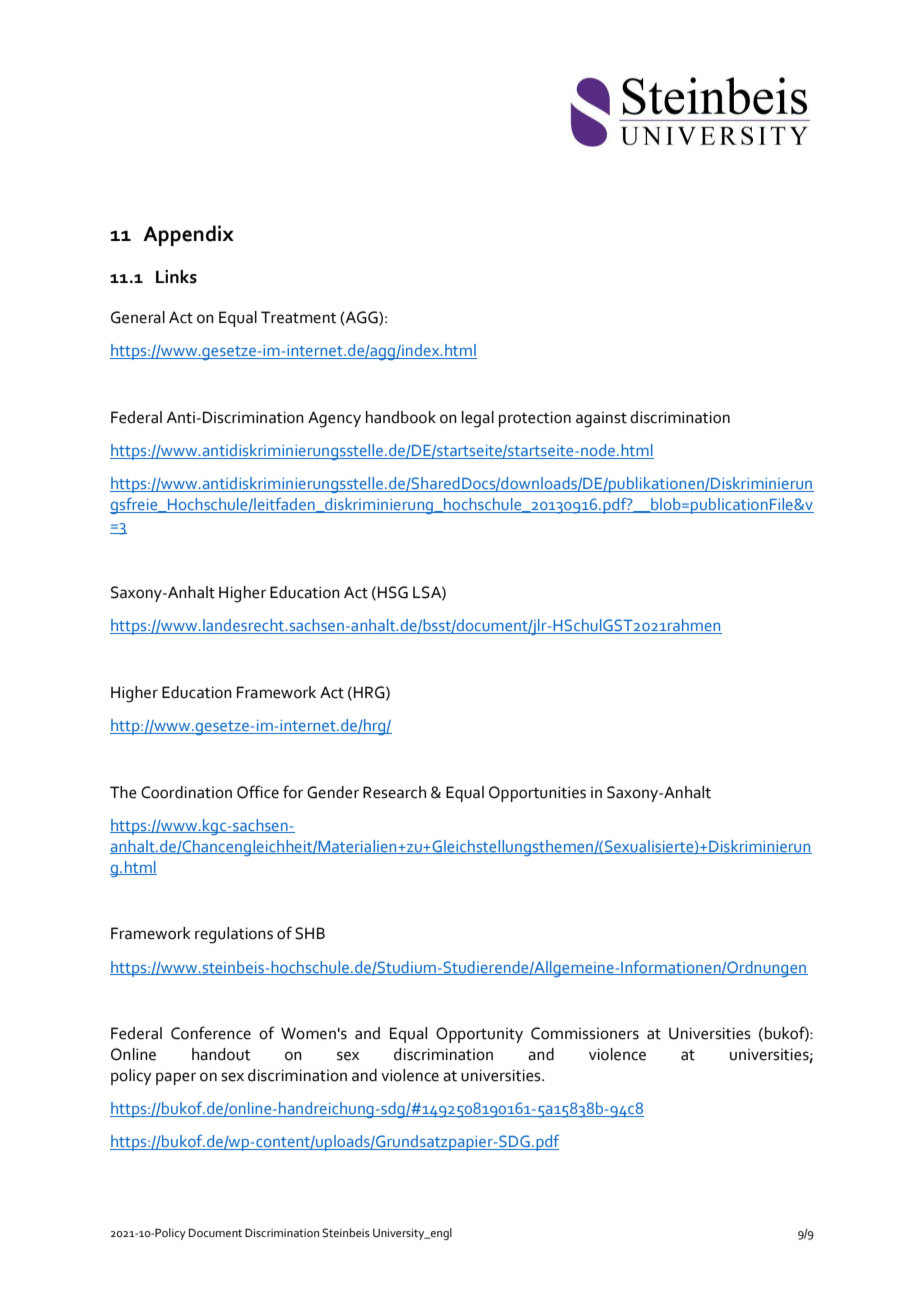 This screenshot has height=1308, width=924. I want to click on Links, so click(176, 277).
